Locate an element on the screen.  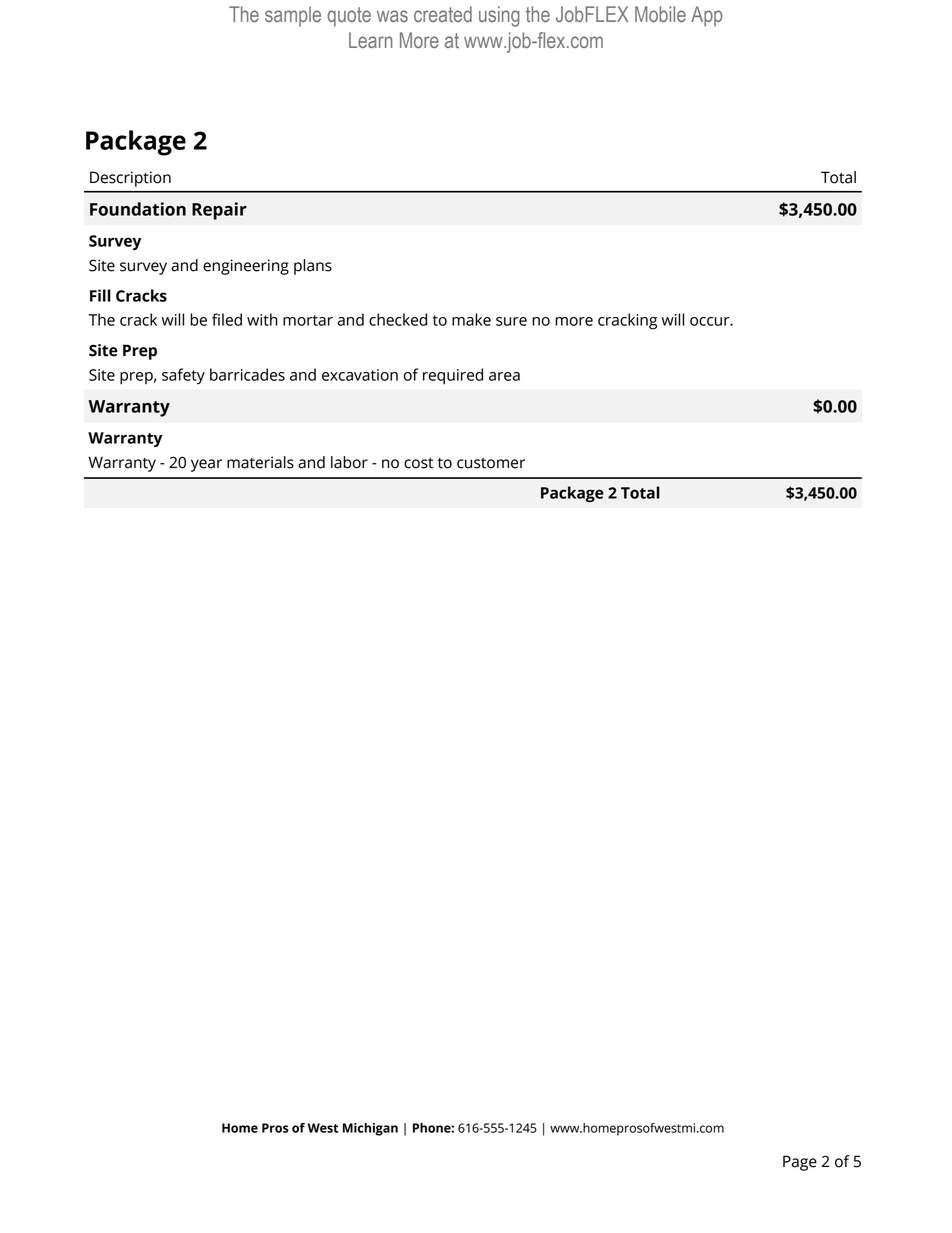
year is located at coordinates (206, 465).
